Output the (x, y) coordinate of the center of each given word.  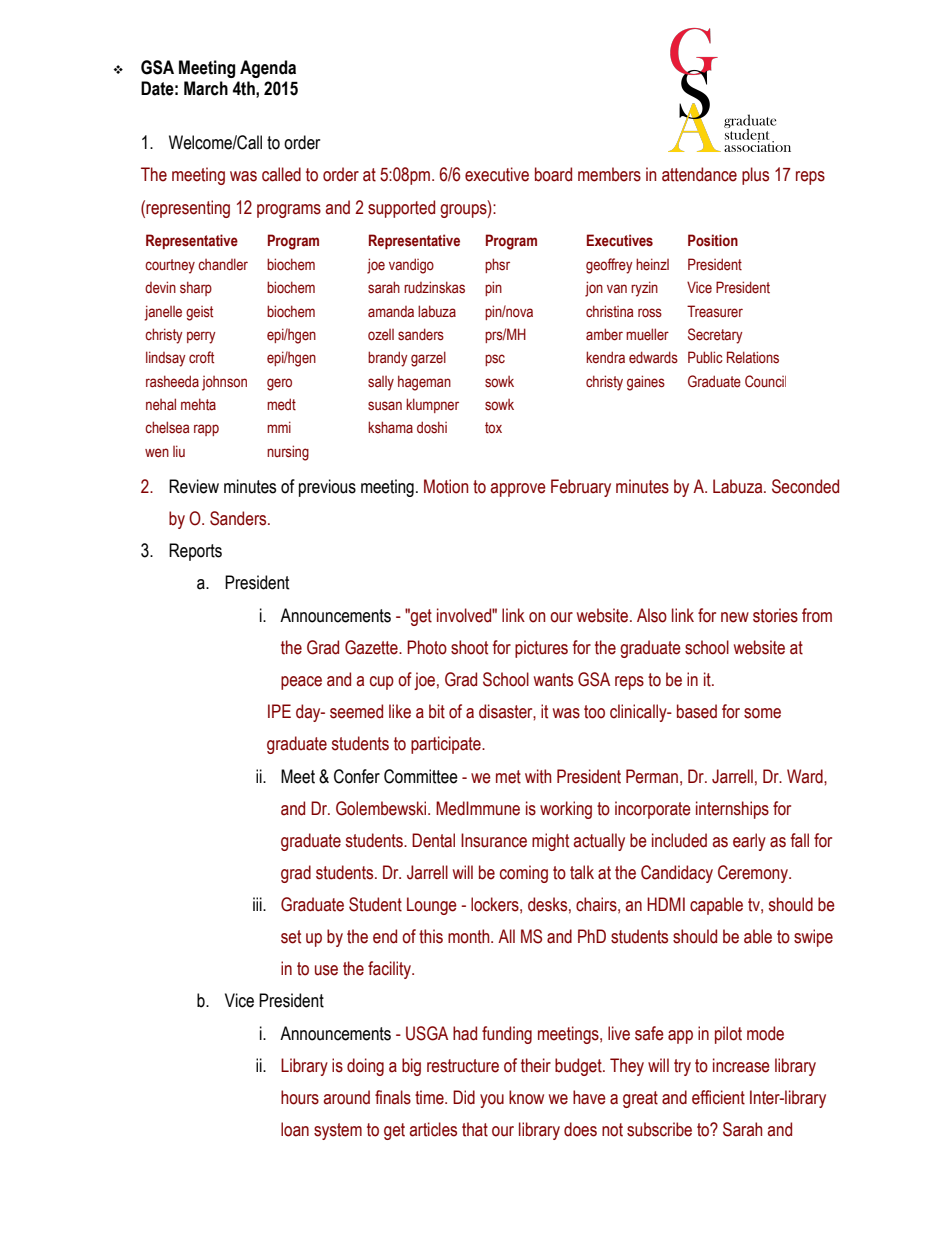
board (553, 174)
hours (300, 1097)
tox (493, 428)
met (508, 777)
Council (765, 381)
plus (755, 176)
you (492, 1101)
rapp (206, 430)
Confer (357, 776)
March (206, 88)
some (762, 713)
